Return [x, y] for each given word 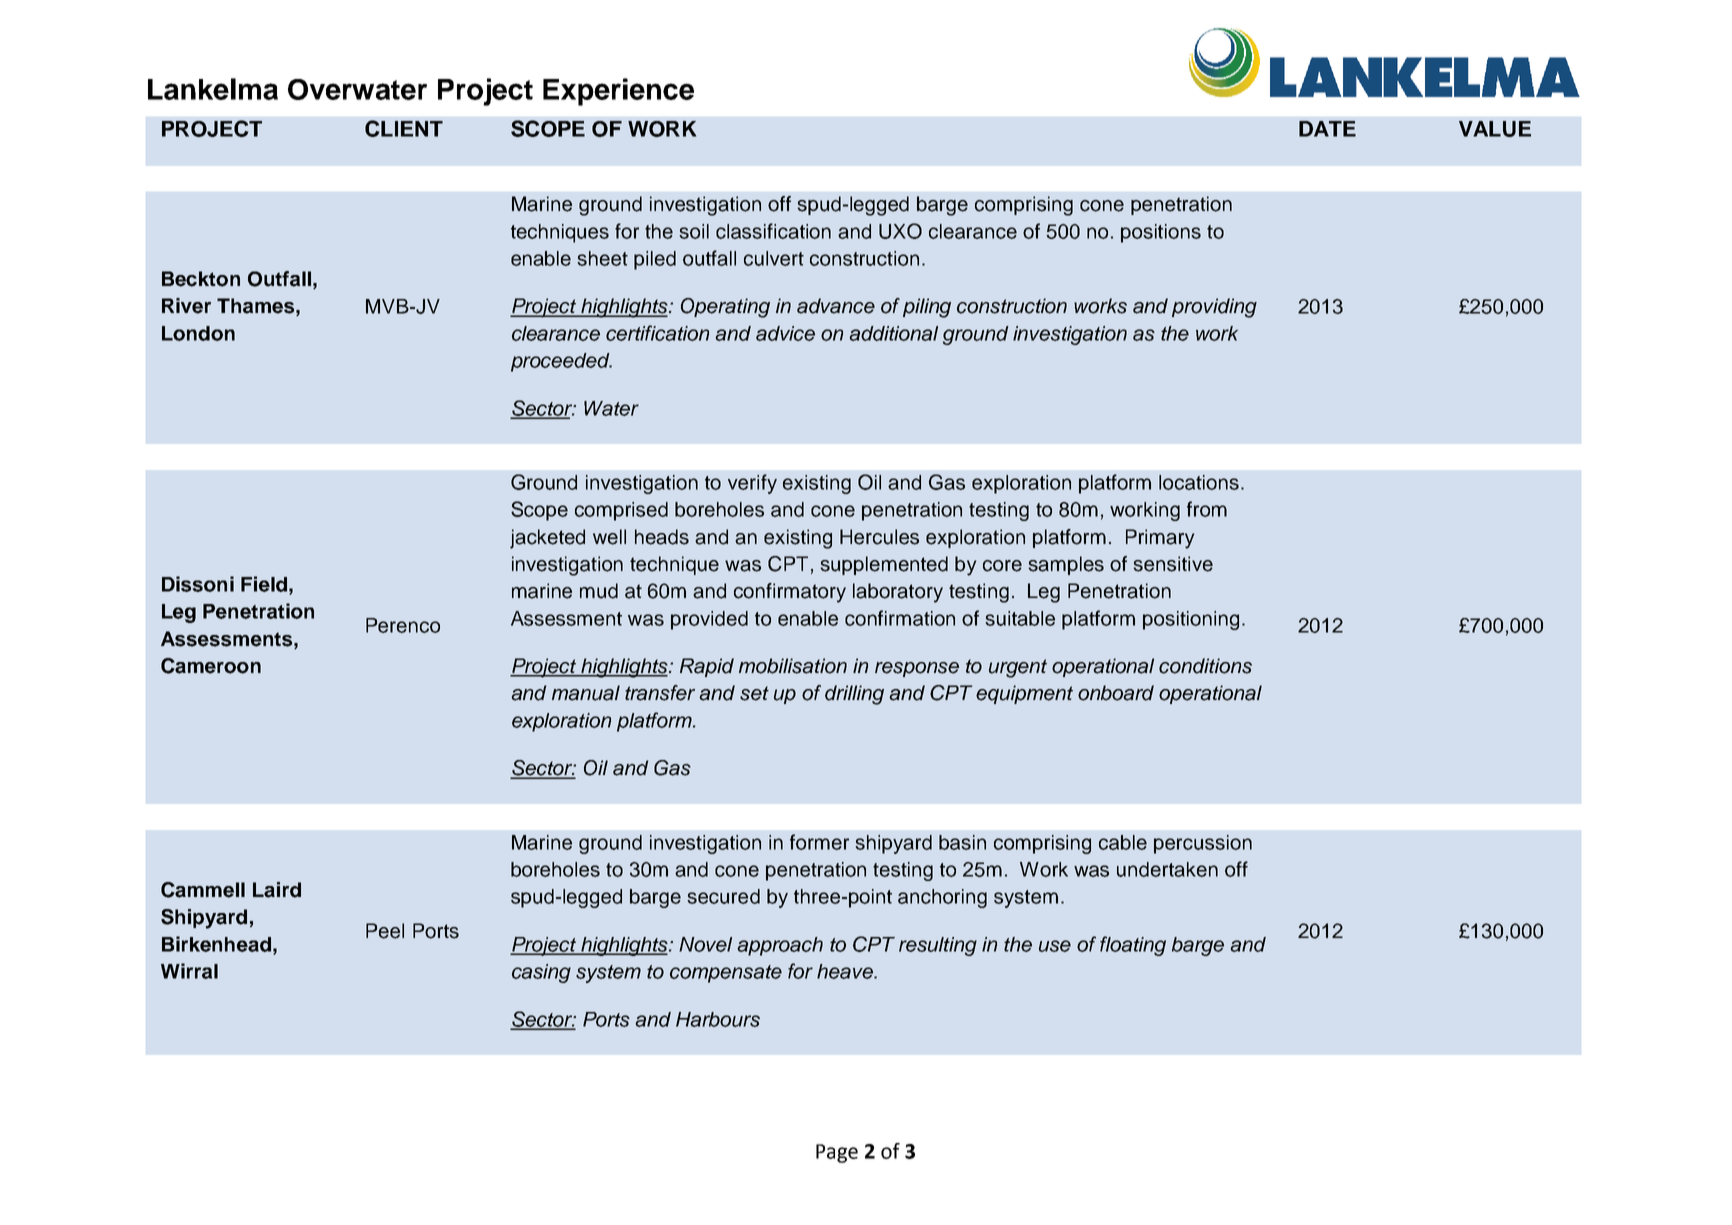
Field [264, 584]
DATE [1327, 129]
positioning [1191, 620]
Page [837, 1153]
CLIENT [404, 128]
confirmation [900, 618]
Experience [618, 92]
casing [541, 973]
